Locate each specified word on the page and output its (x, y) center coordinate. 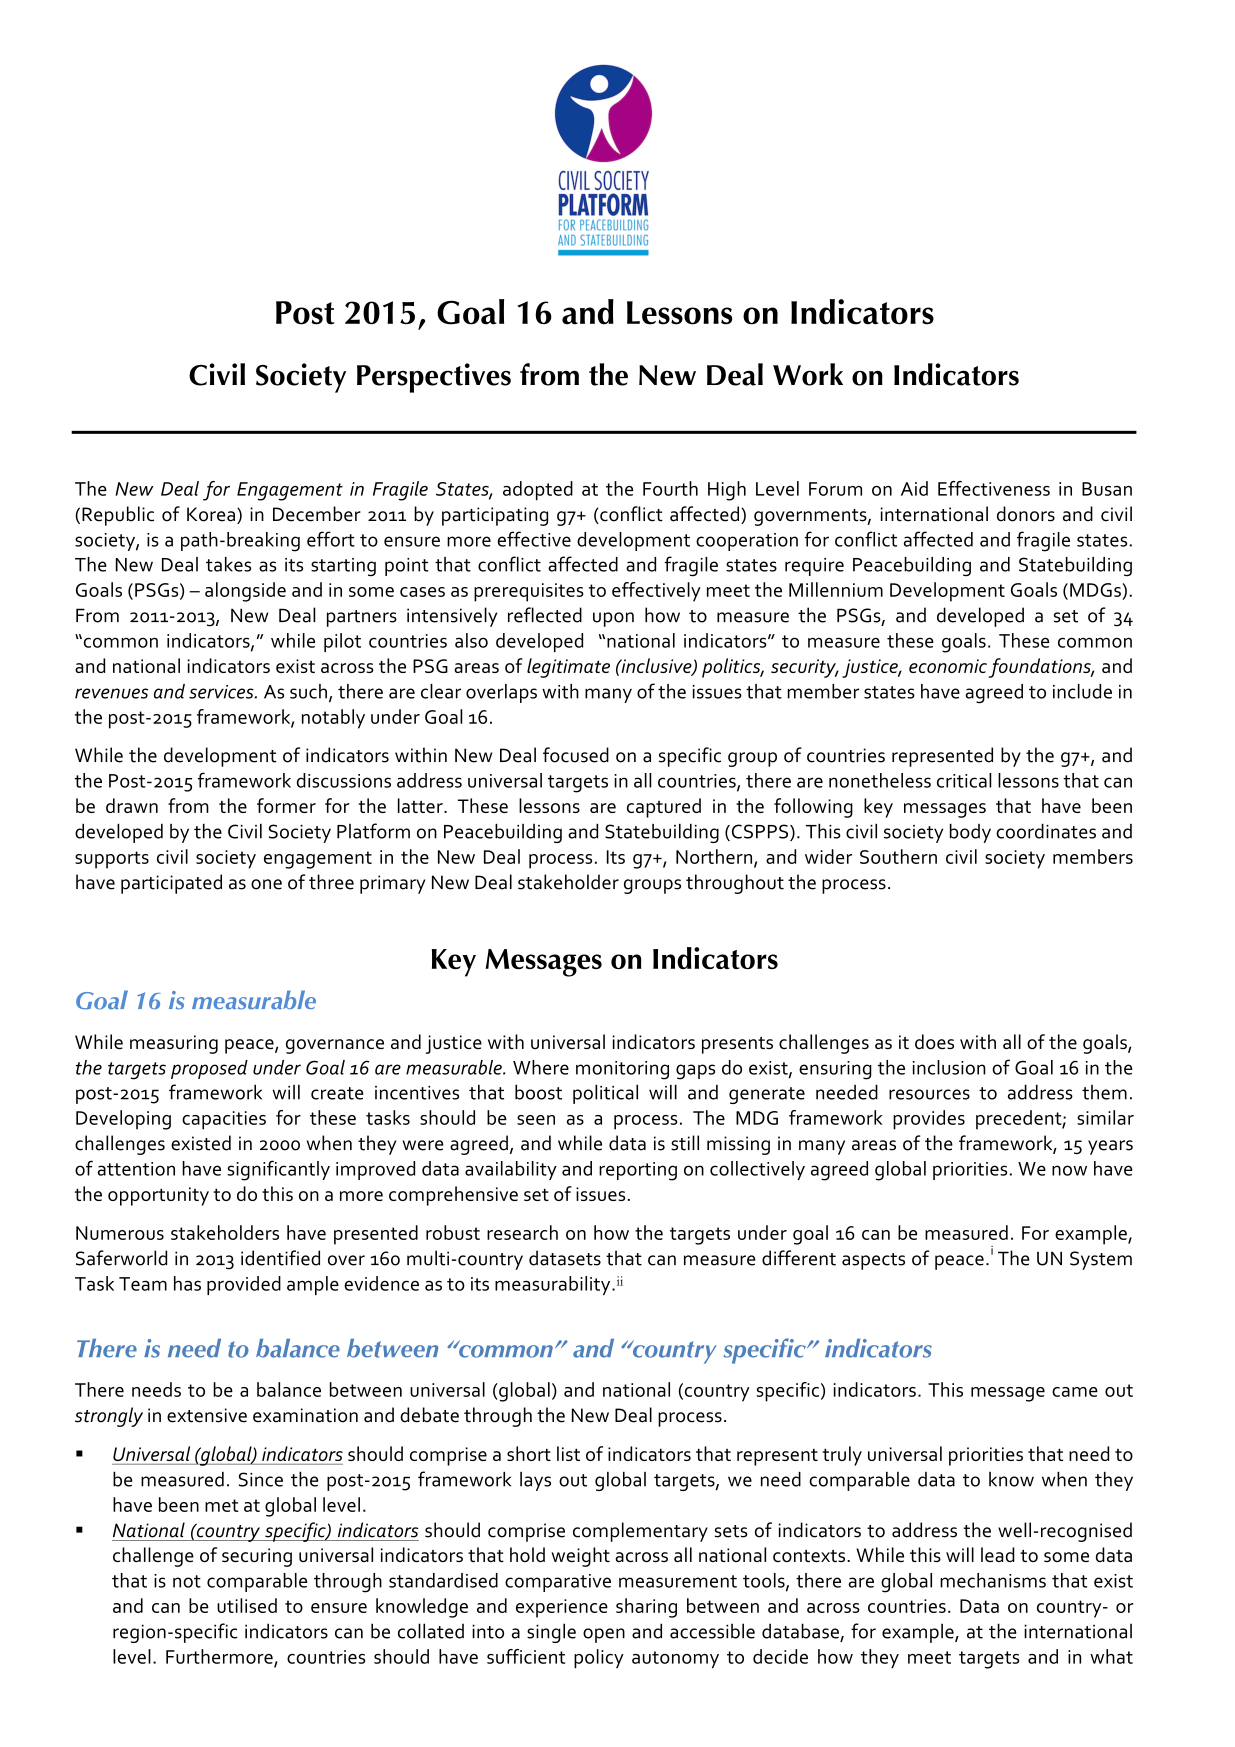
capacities (224, 1120)
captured (664, 808)
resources (929, 1094)
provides (929, 1120)
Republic (118, 516)
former (286, 805)
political (605, 1094)
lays (535, 1481)
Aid (914, 488)
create (337, 1093)
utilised (247, 1605)
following (813, 808)
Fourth (670, 488)
